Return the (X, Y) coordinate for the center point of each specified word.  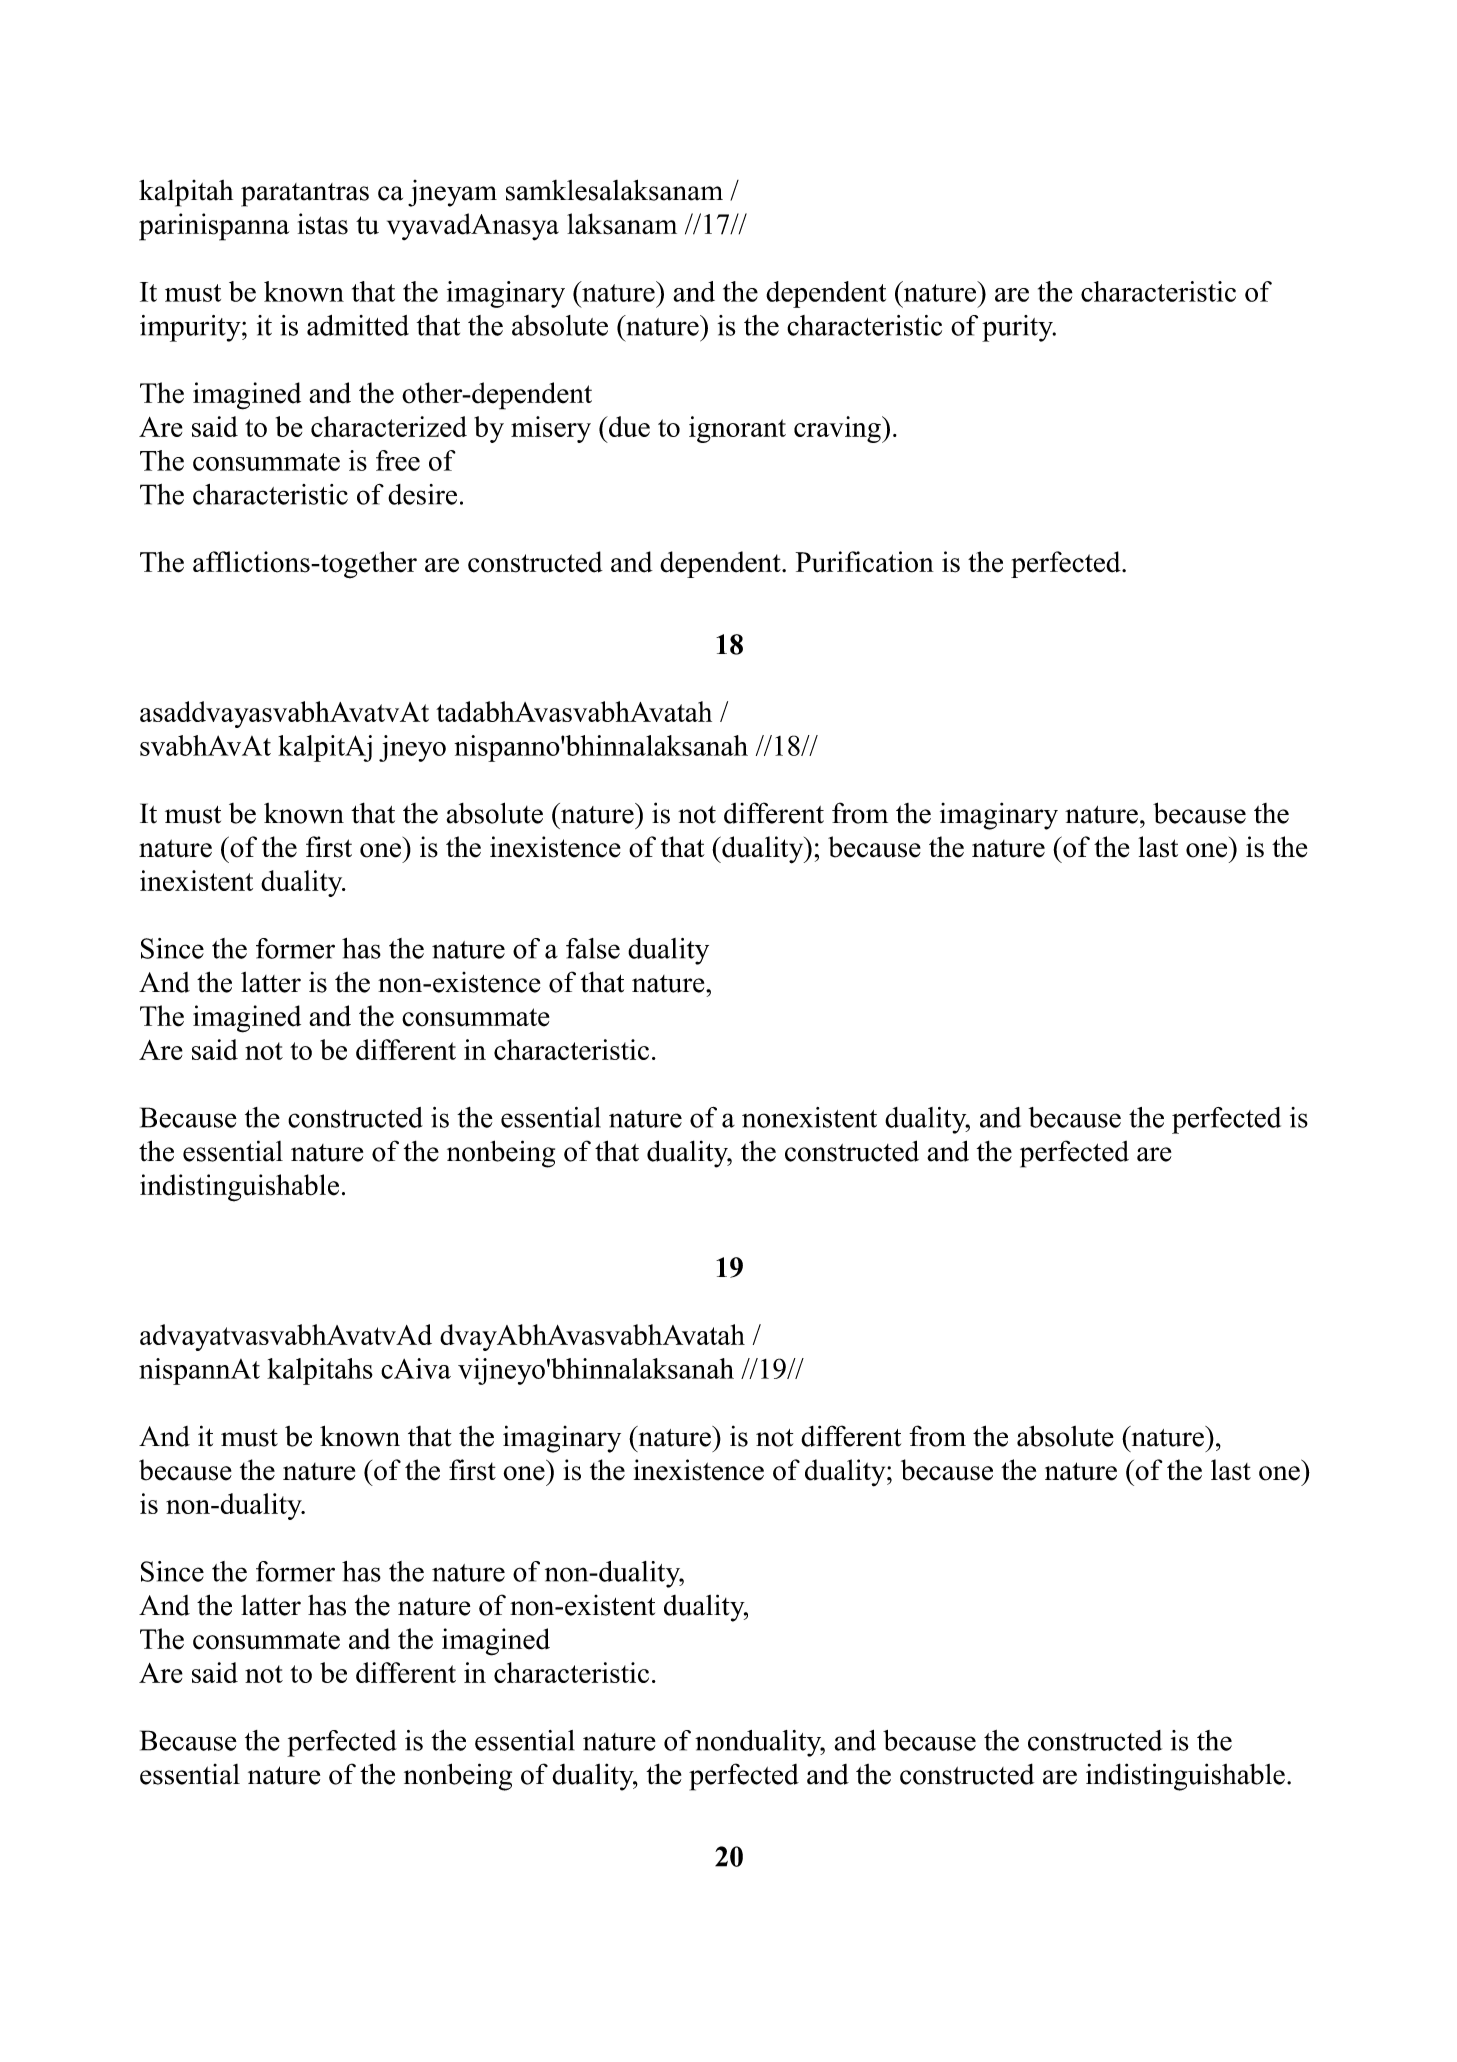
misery (551, 429)
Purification (865, 562)
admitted (358, 325)
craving (838, 429)
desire (422, 494)
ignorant (737, 429)
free (398, 460)
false (593, 948)
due (628, 426)
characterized (389, 426)
